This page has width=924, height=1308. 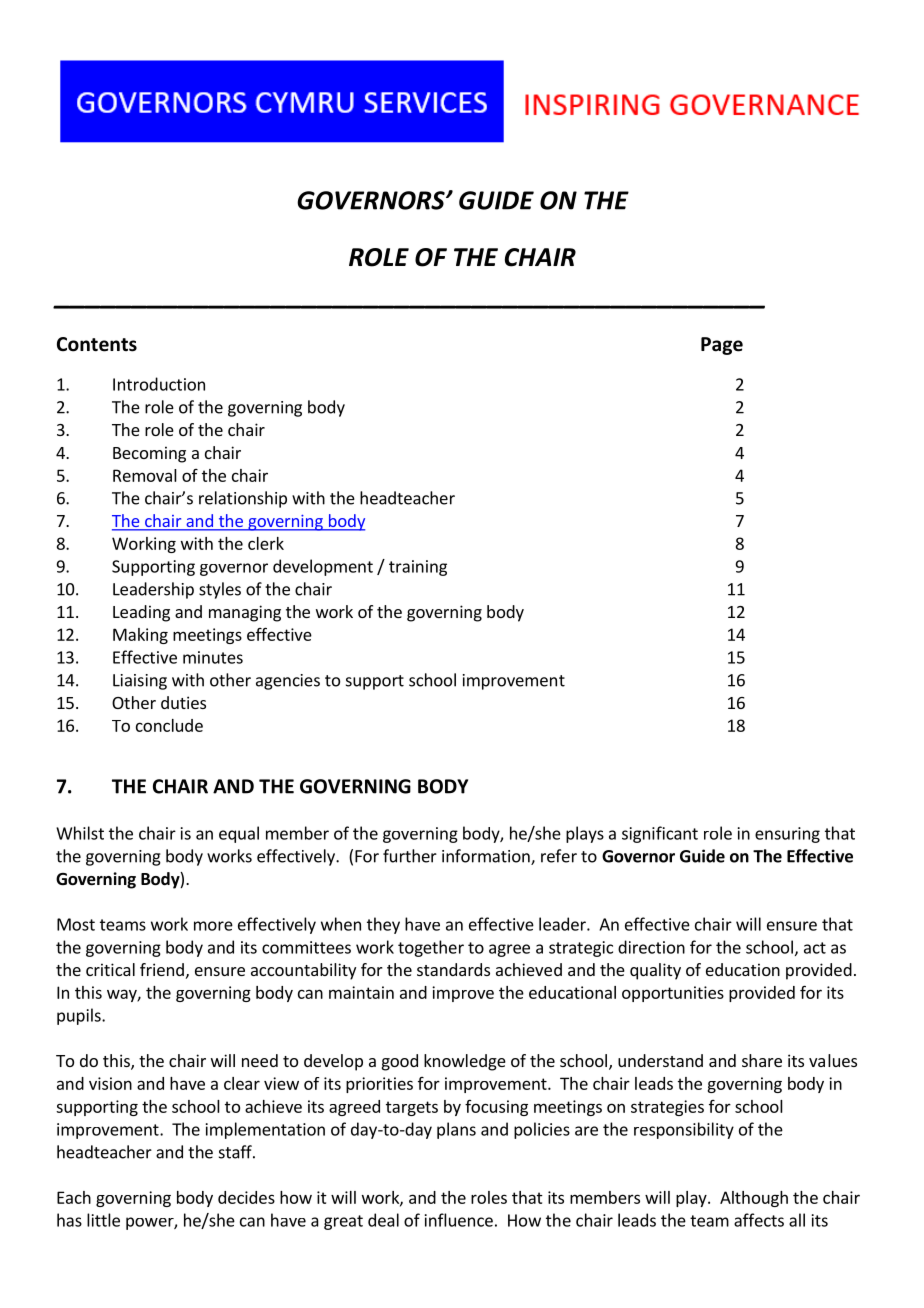 What do you see at coordinates (418, 568) in the page?
I see `training` at bounding box center [418, 568].
